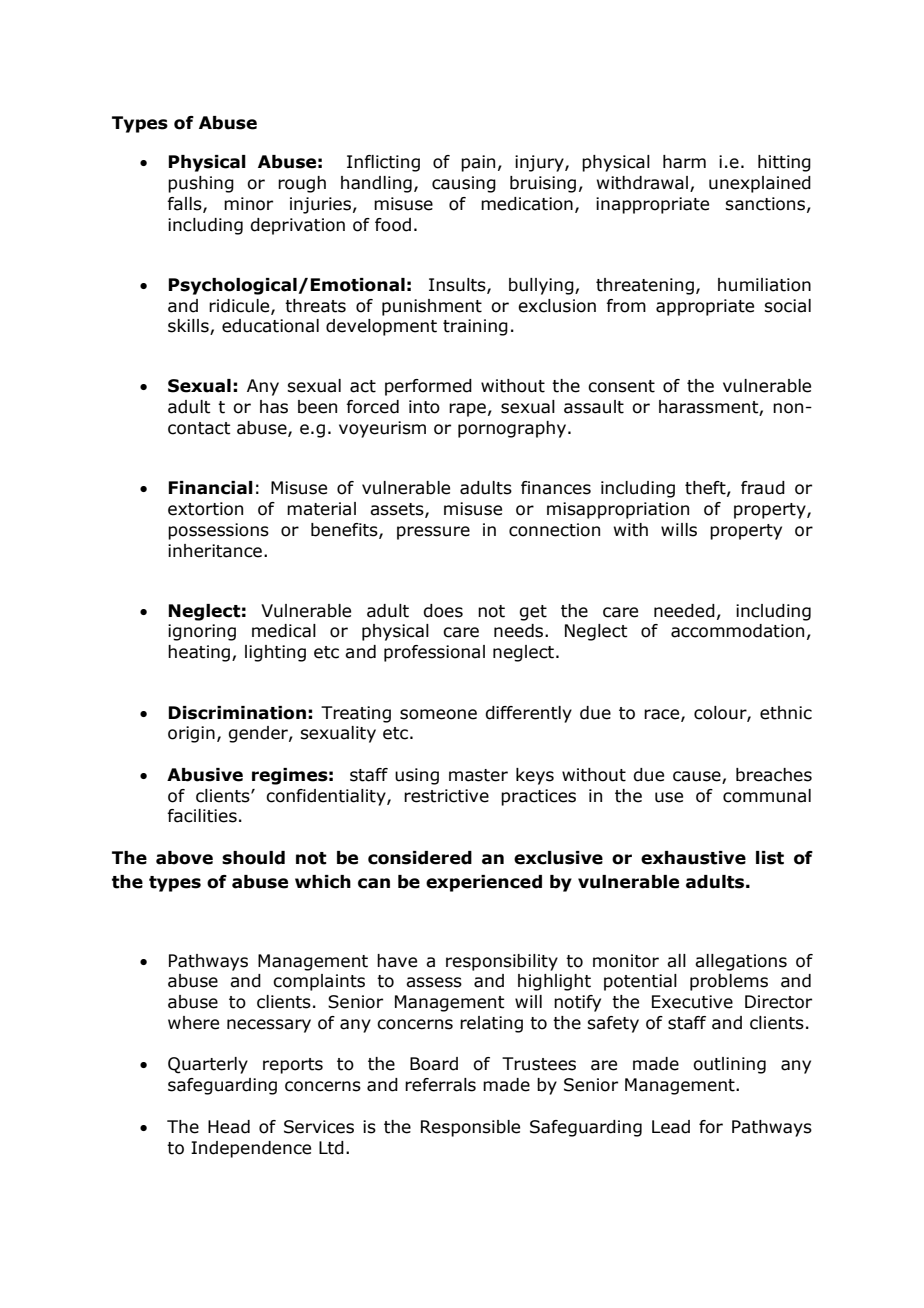  I want to click on unexplained, so click(760, 184).
